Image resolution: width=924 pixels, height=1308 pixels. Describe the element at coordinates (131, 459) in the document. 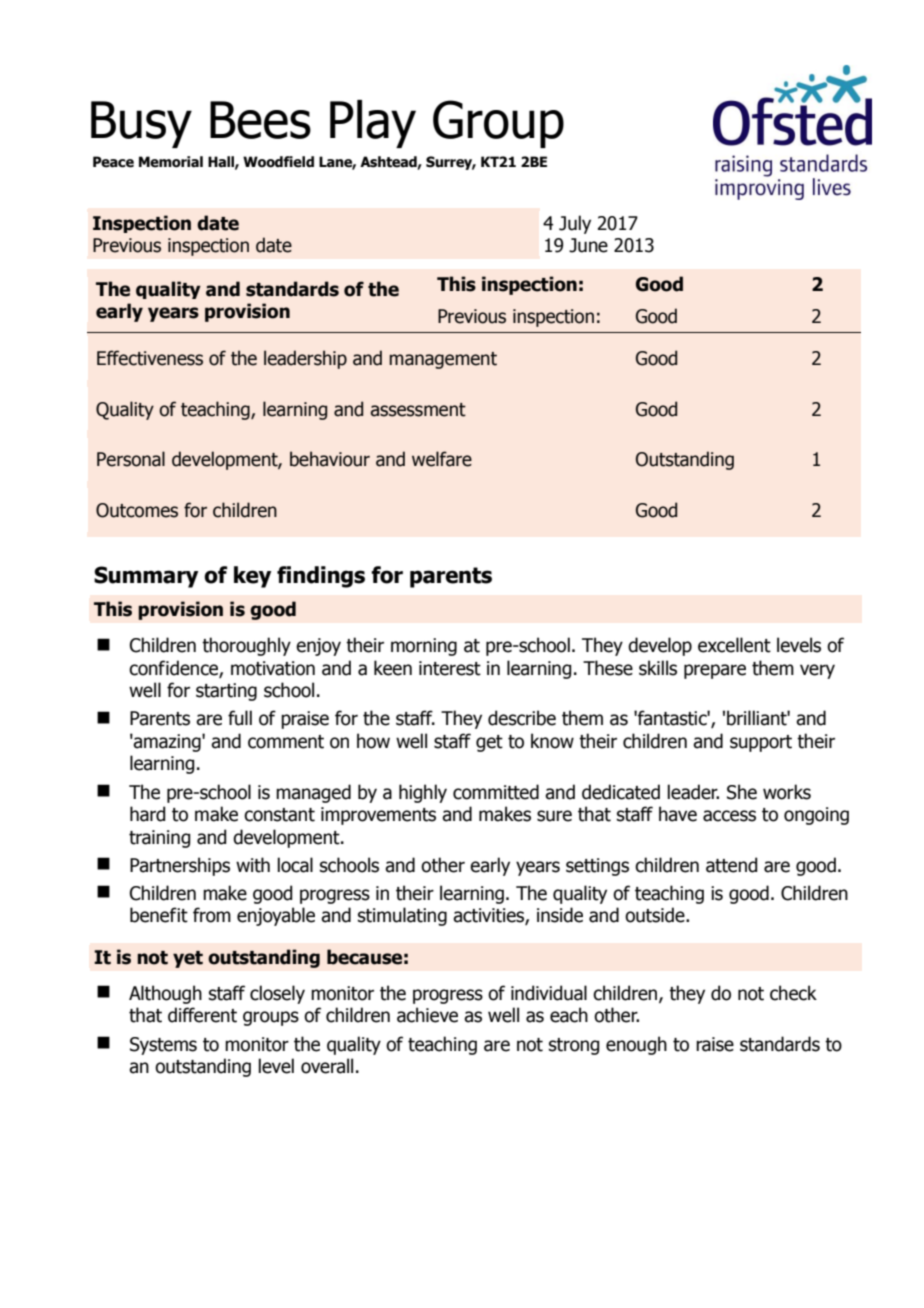

I see `Personal` at that location.
